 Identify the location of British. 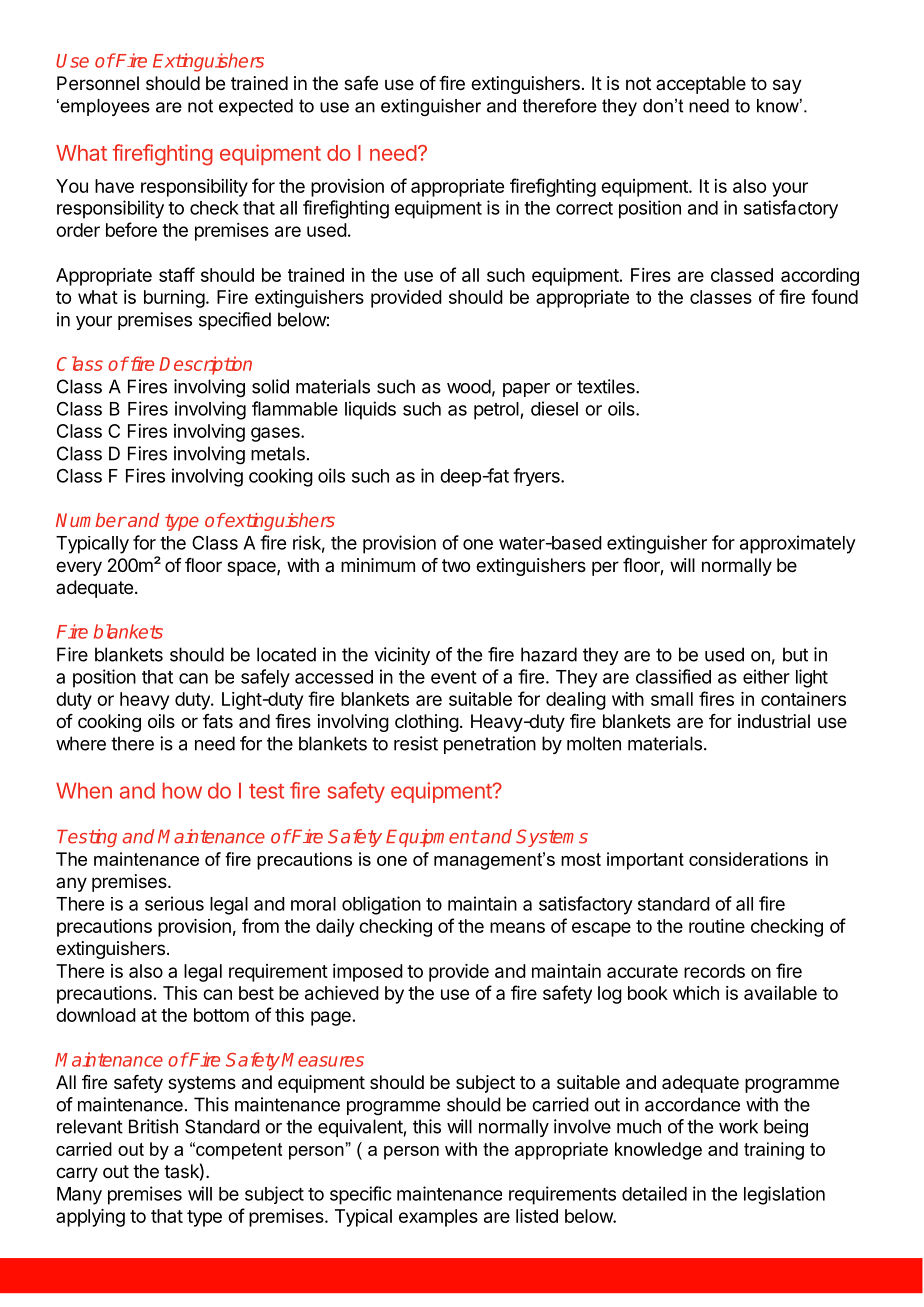
(153, 1126).
